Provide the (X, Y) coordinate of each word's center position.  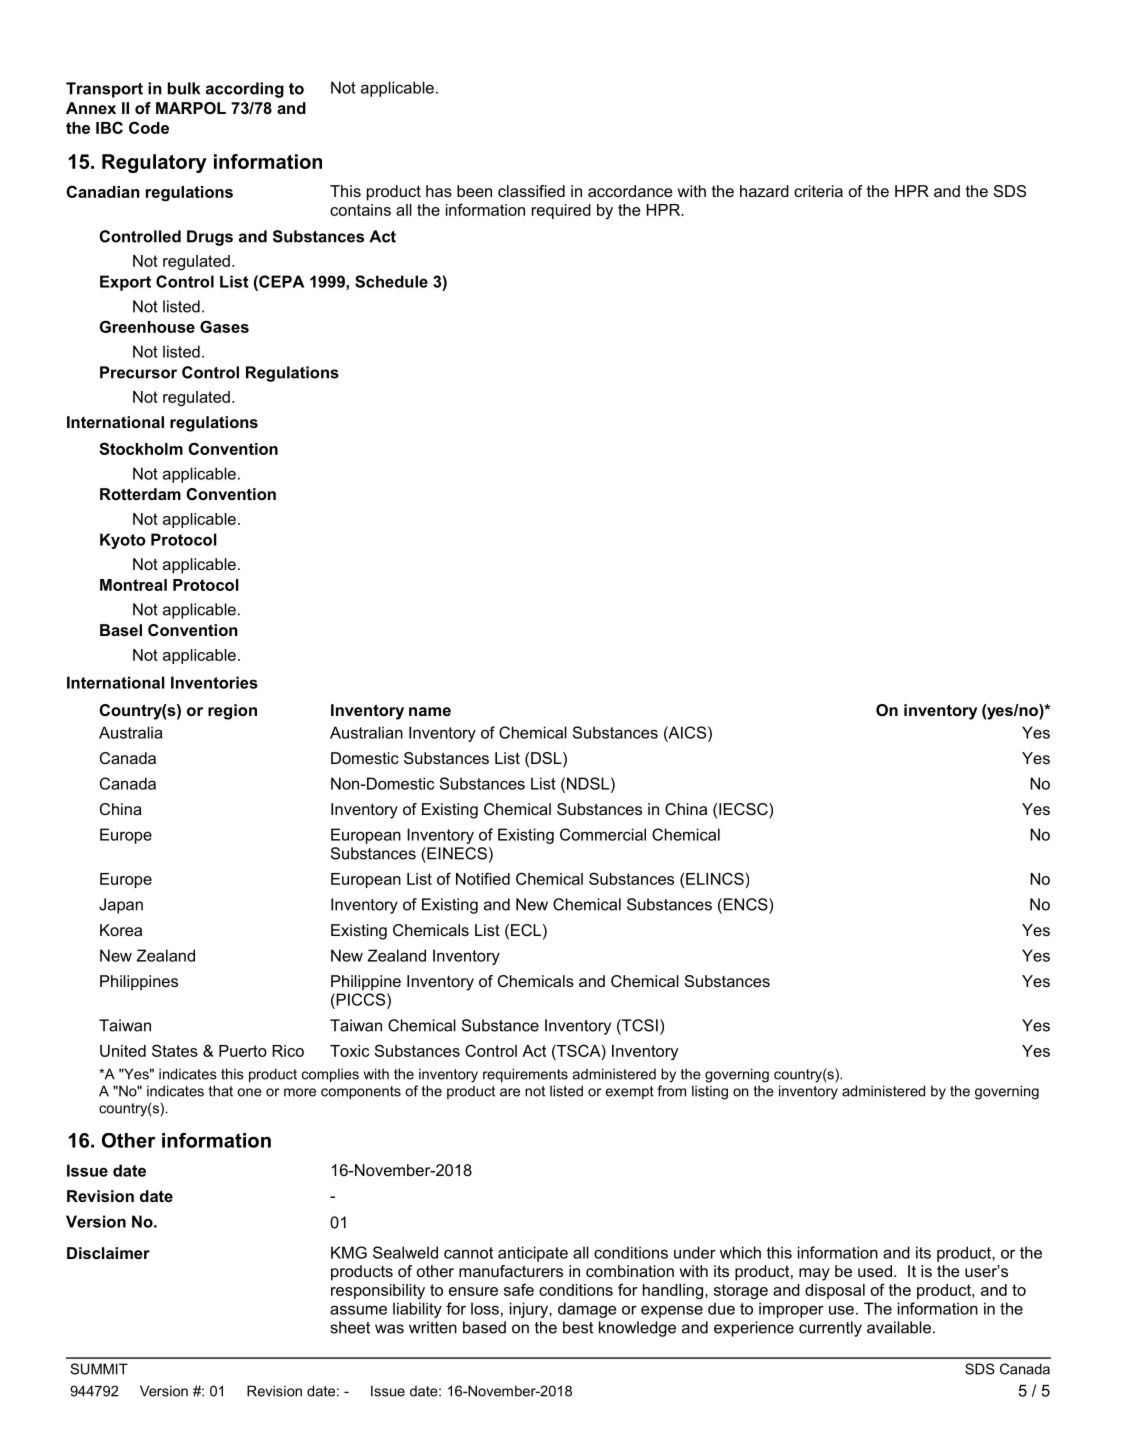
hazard (764, 191)
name (430, 711)
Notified (483, 878)
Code (149, 127)
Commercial (603, 834)
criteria (818, 191)
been (474, 191)
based (484, 1327)
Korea (121, 930)
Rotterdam (140, 494)
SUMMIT (99, 1369)
